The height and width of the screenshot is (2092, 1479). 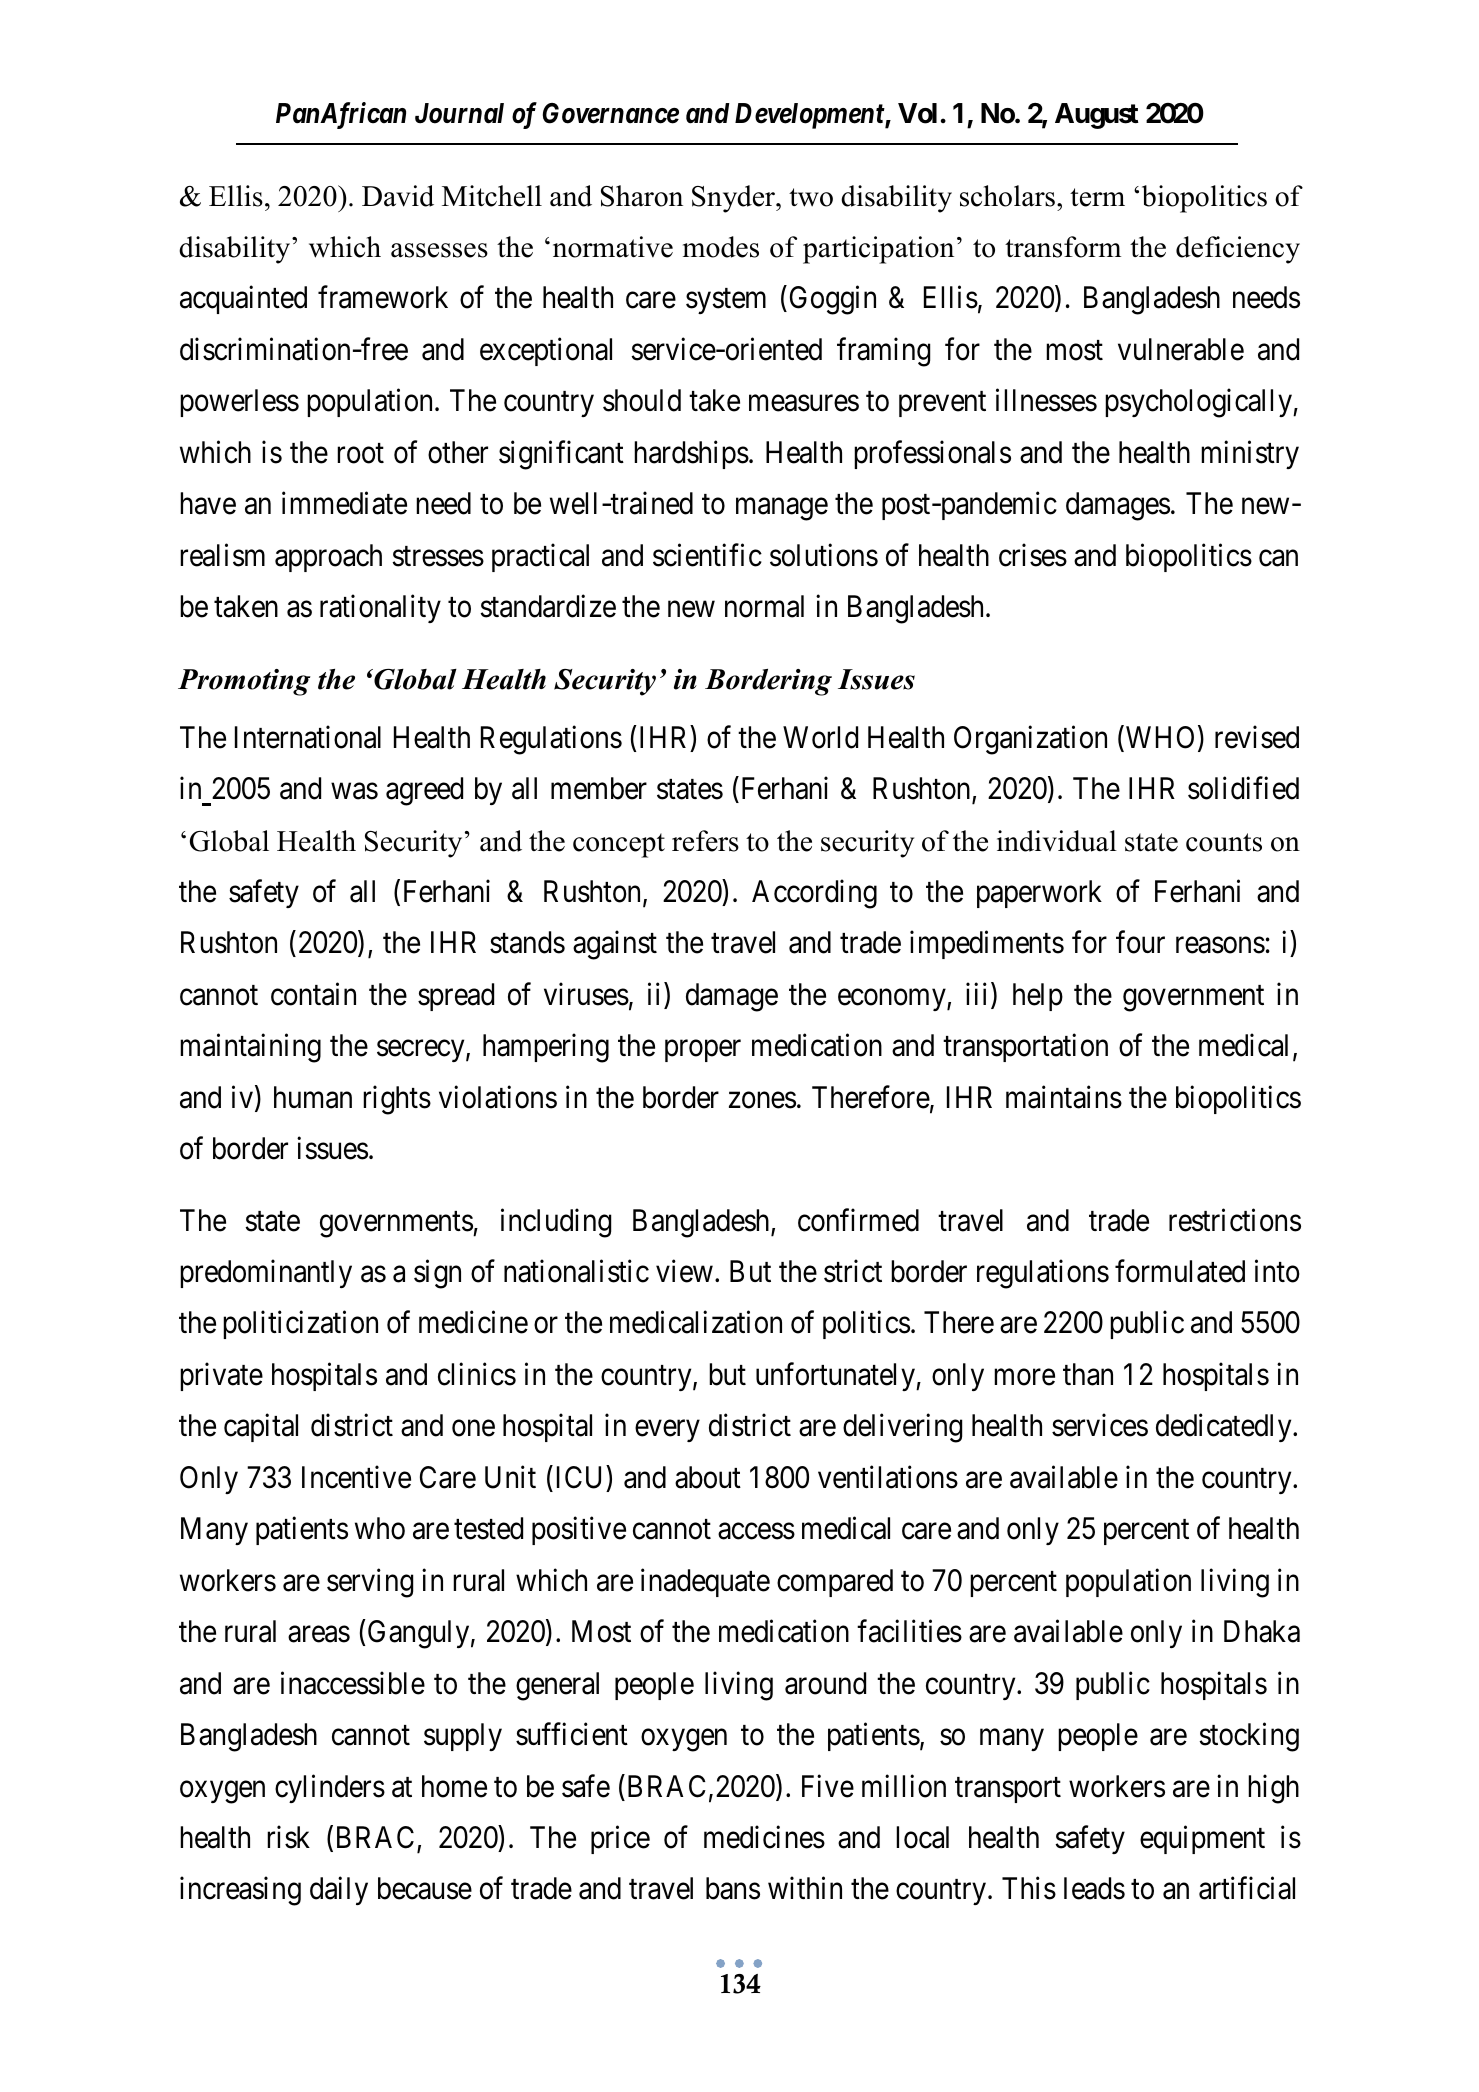 What do you see at coordinates (1097, 197) in the screenshot?
I see `term` at bounding box center [1097, 197].
